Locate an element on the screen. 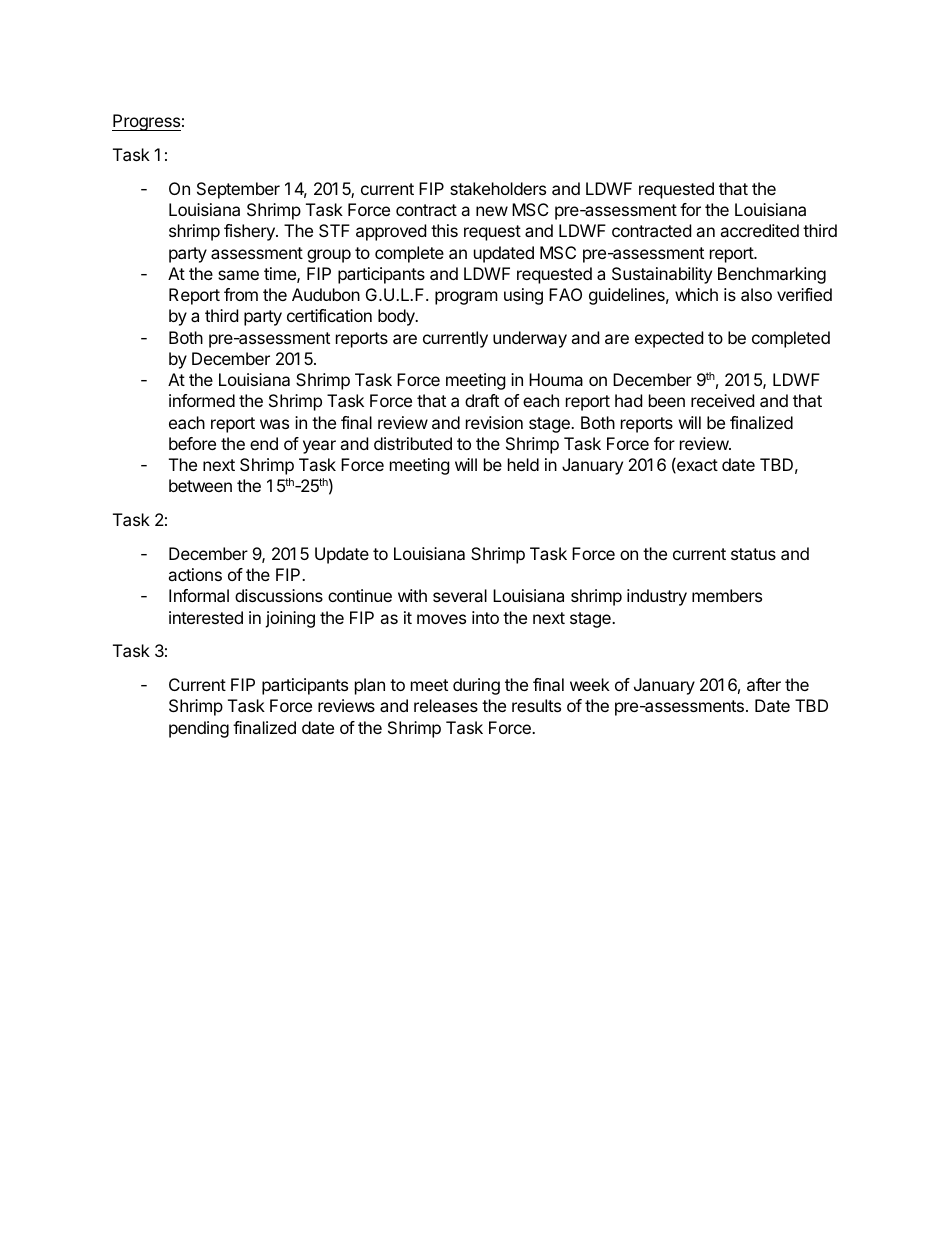  September is located at coordinates (238, 190).
